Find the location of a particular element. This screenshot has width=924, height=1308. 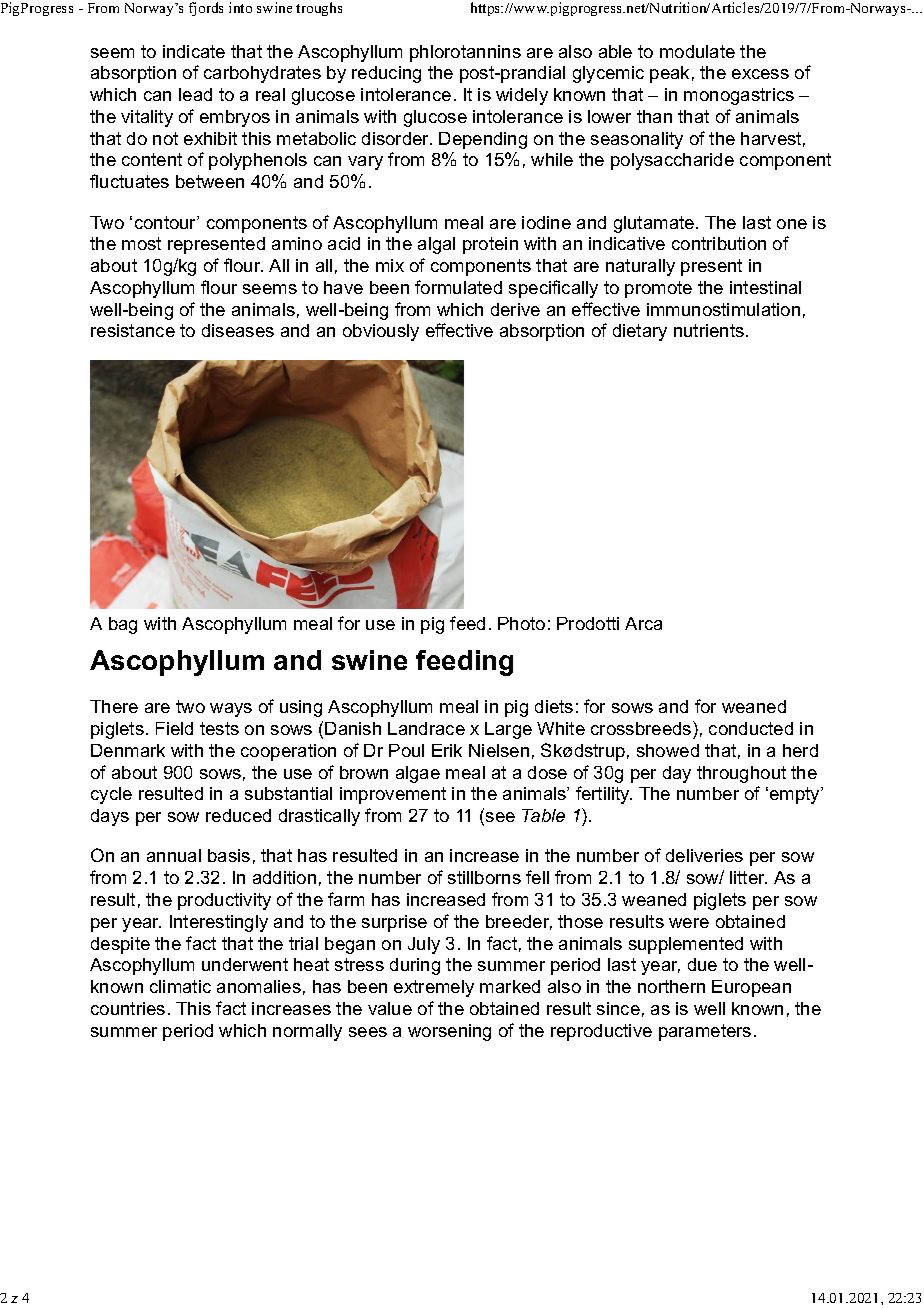

reducing is located at coordinates (386, 74).
